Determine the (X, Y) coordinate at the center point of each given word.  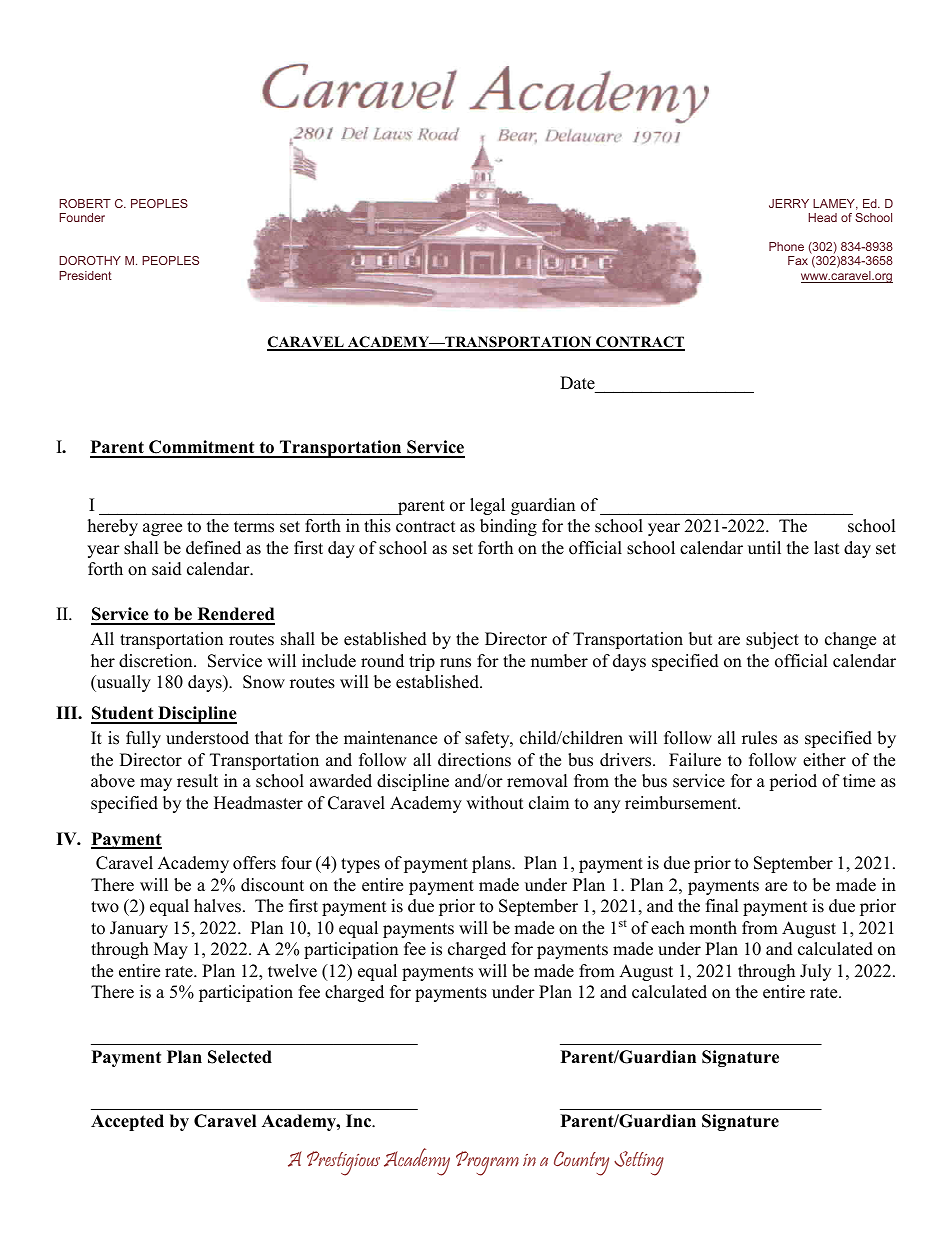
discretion (157, 661)
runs (455, 663)
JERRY (789, 203)
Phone (786, 246)
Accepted (127, 1122)
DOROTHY (90, 260)
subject (772, 640)
